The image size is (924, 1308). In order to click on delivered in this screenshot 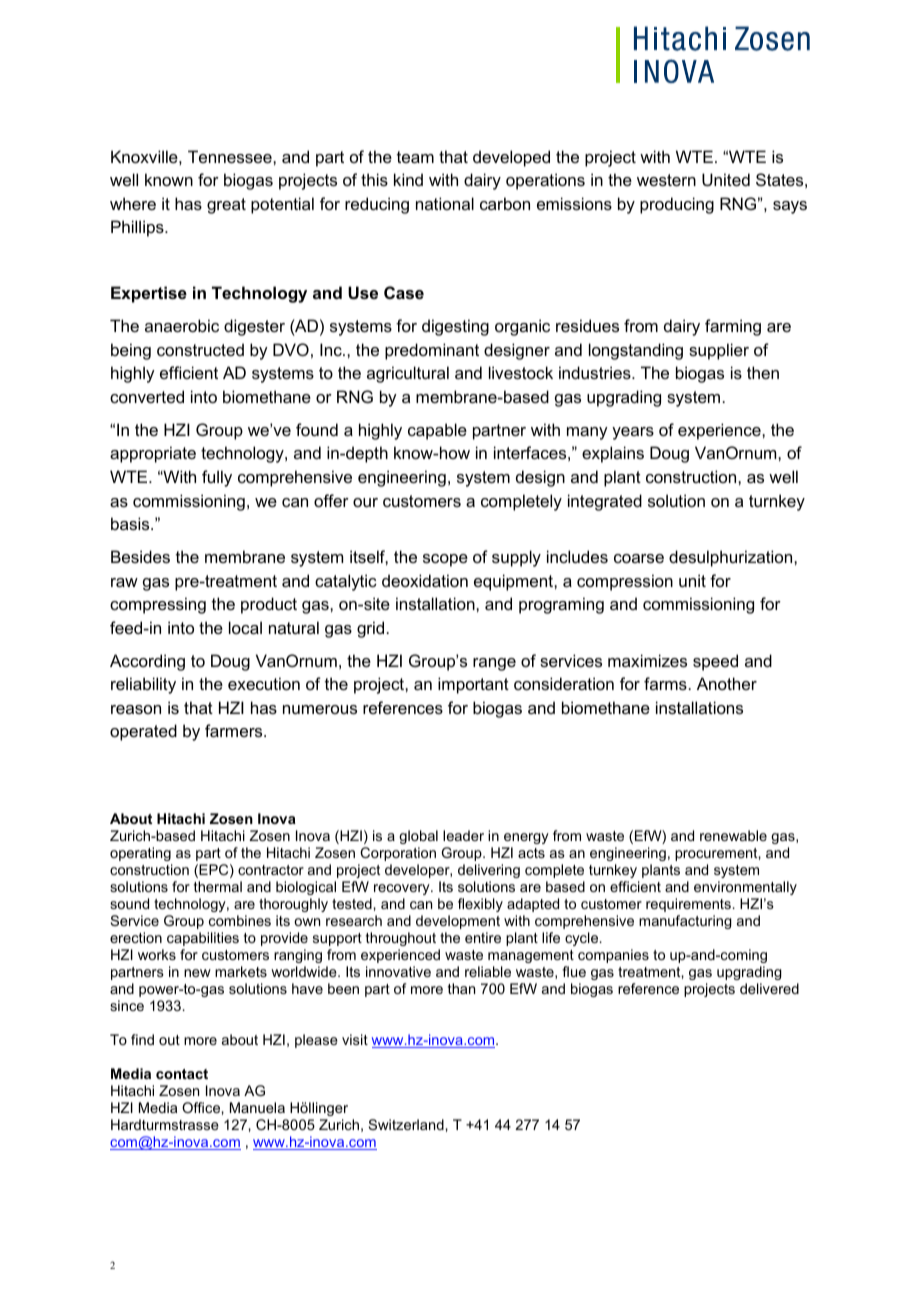, I will do `click(769, 988)`.
